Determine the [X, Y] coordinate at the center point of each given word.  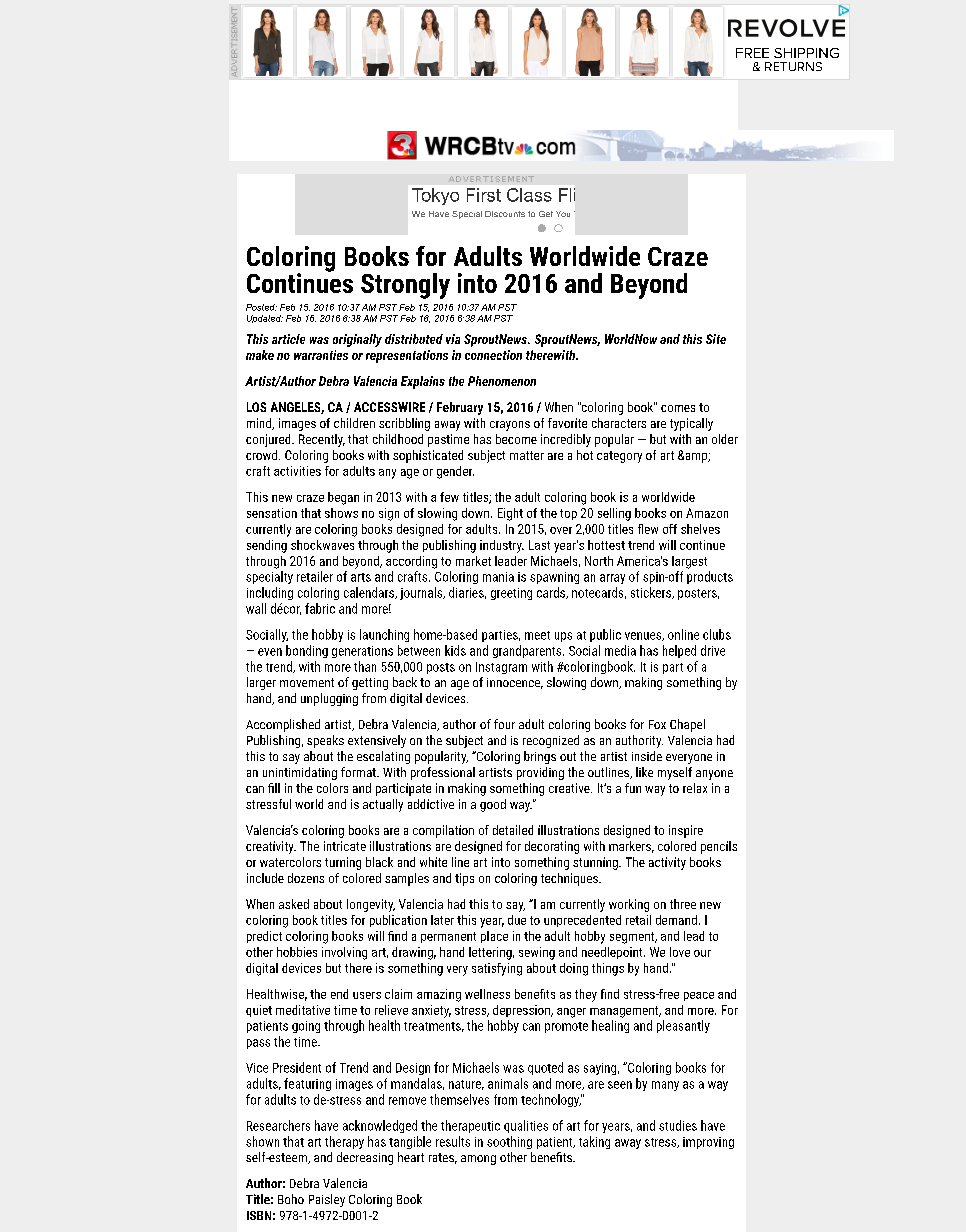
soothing [509, 1142]
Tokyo [435, 196]
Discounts [505, 214]
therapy [344, 1142]
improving [708, 1143]
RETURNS [793, 66]
